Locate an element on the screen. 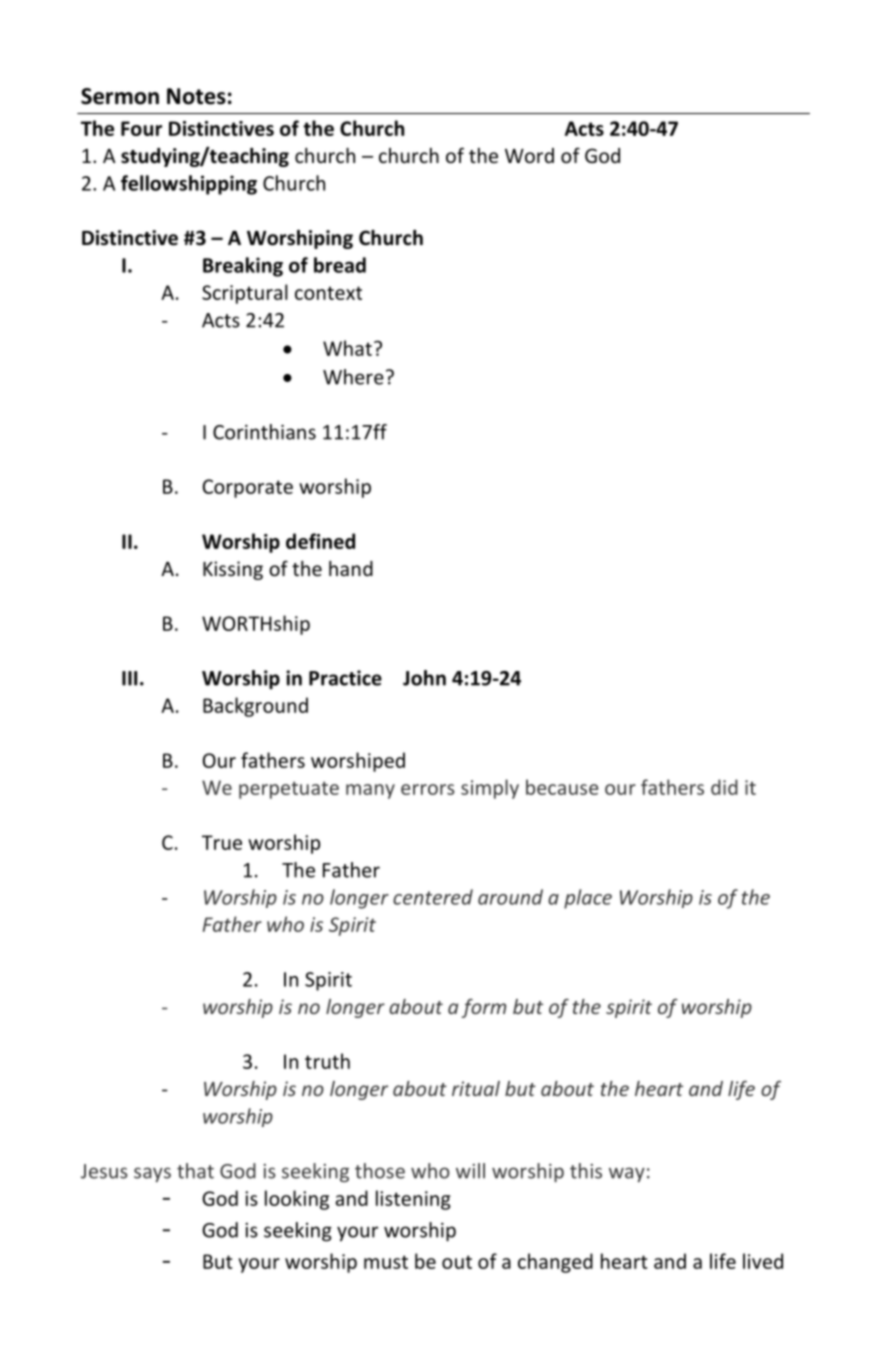 The width and height of the screenshot is (887, 1372). True is located at coordinates (222, 842).
